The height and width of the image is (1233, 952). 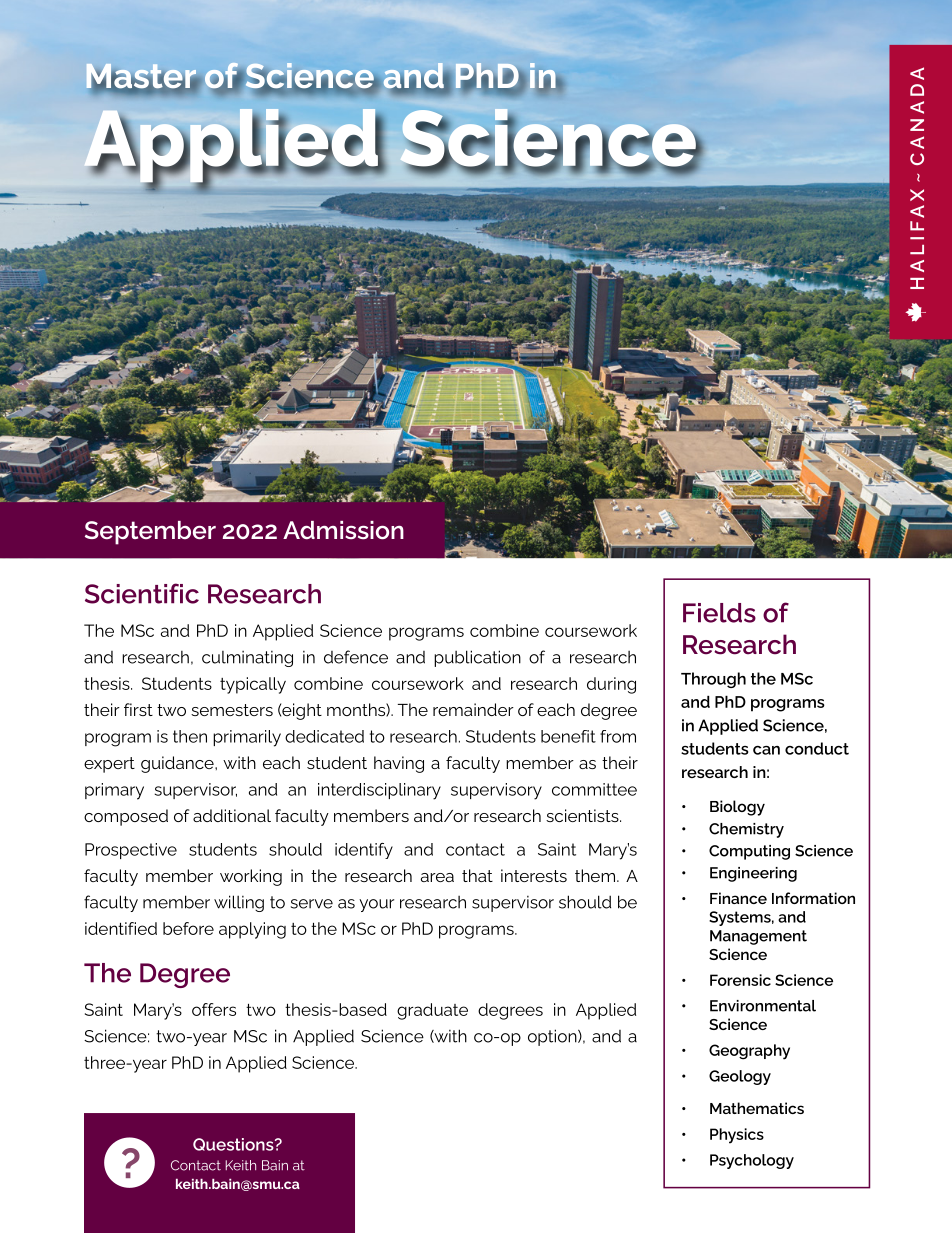 What do you see at coordinates (150, 533) in the image?
I see `September` at bounding box center [150, 533].
